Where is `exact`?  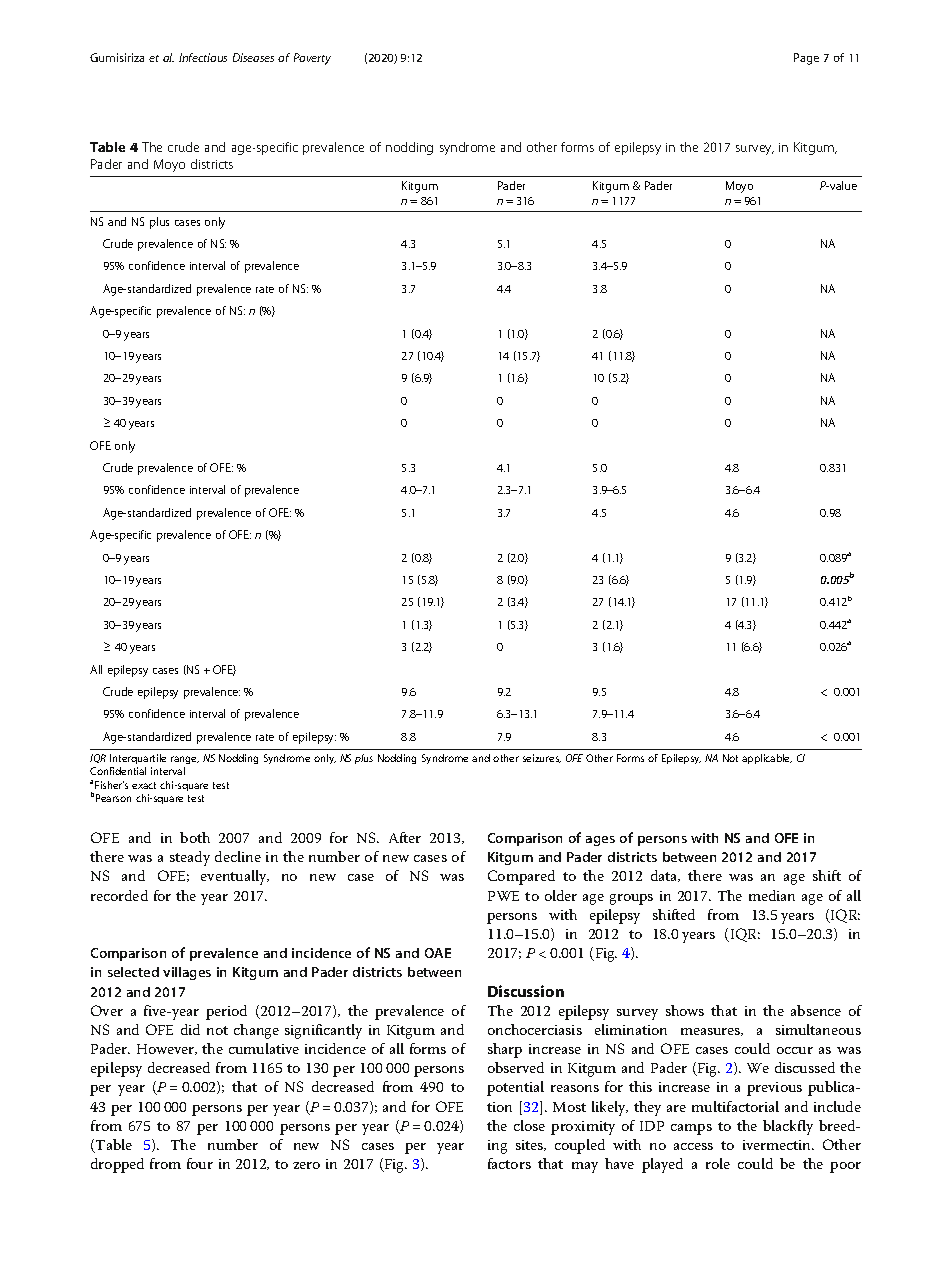 exact is located at coordinates (144, 785).
